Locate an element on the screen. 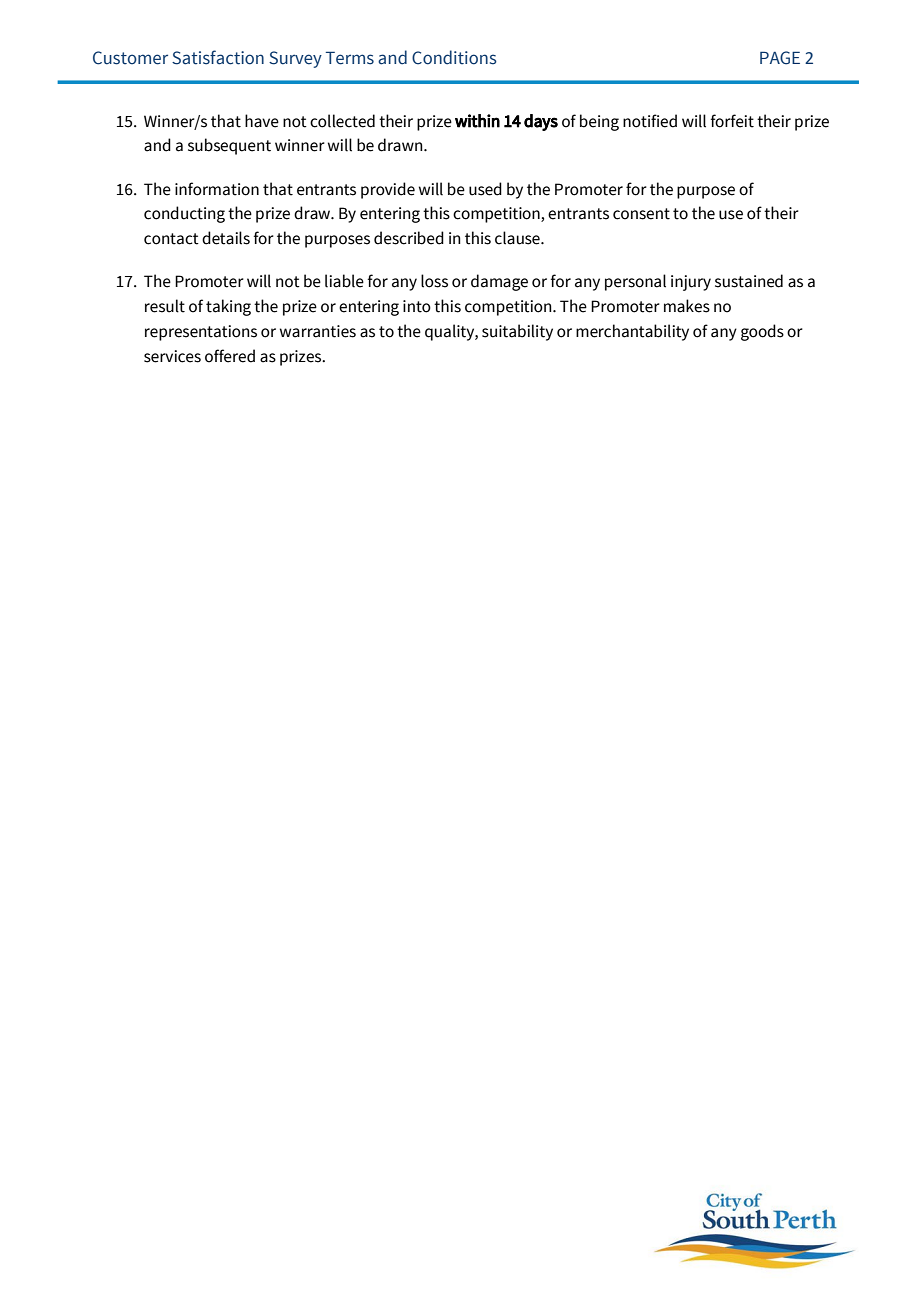 The image size is (924, 1308). injury is located at coordinates (691, 283).
